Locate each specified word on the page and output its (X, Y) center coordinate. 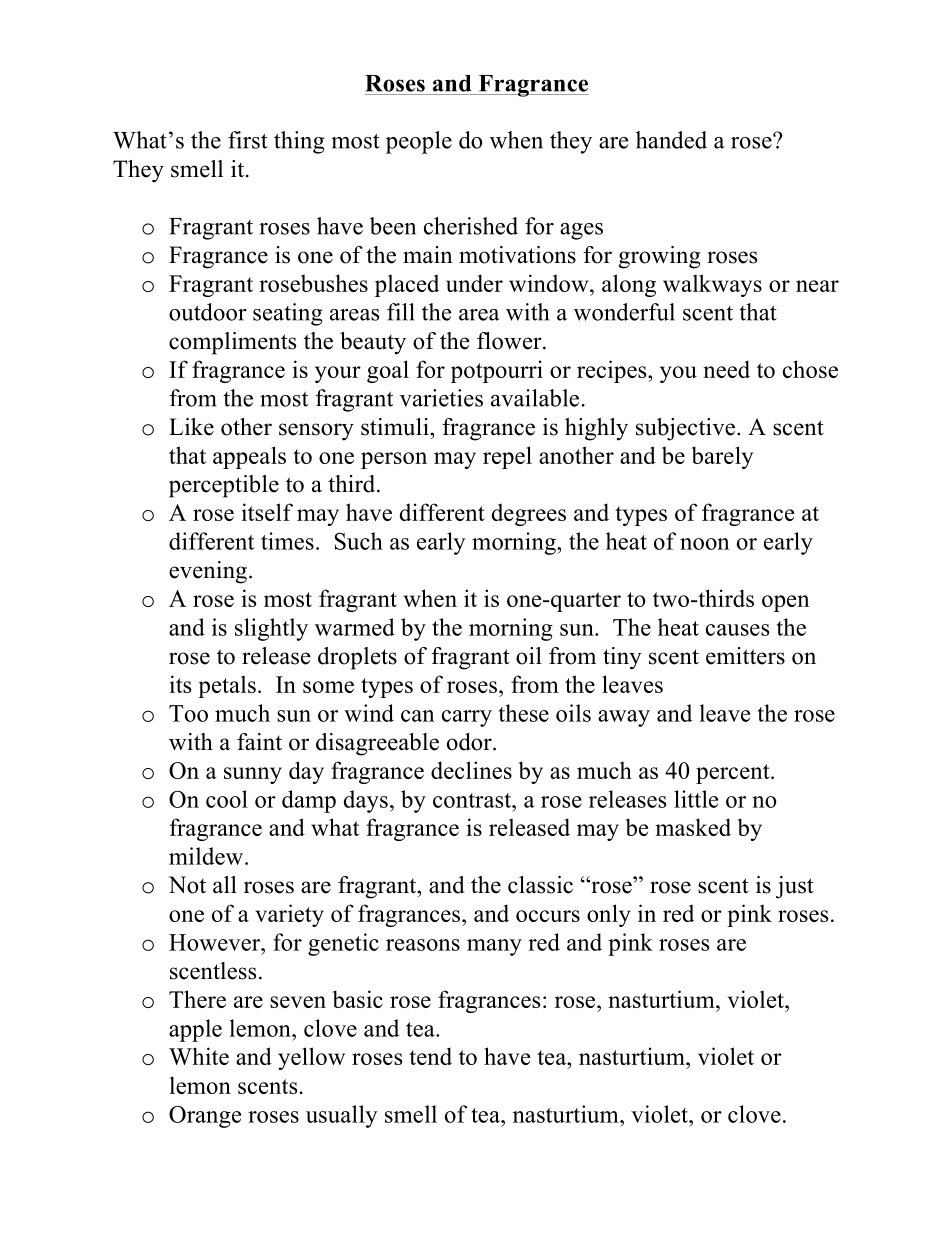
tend (430, 1056)
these (524, 713)
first (248, 140)
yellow (311, 1058)
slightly (271, 629)
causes (737, 630)
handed (671, 140)
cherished (471, 226)
